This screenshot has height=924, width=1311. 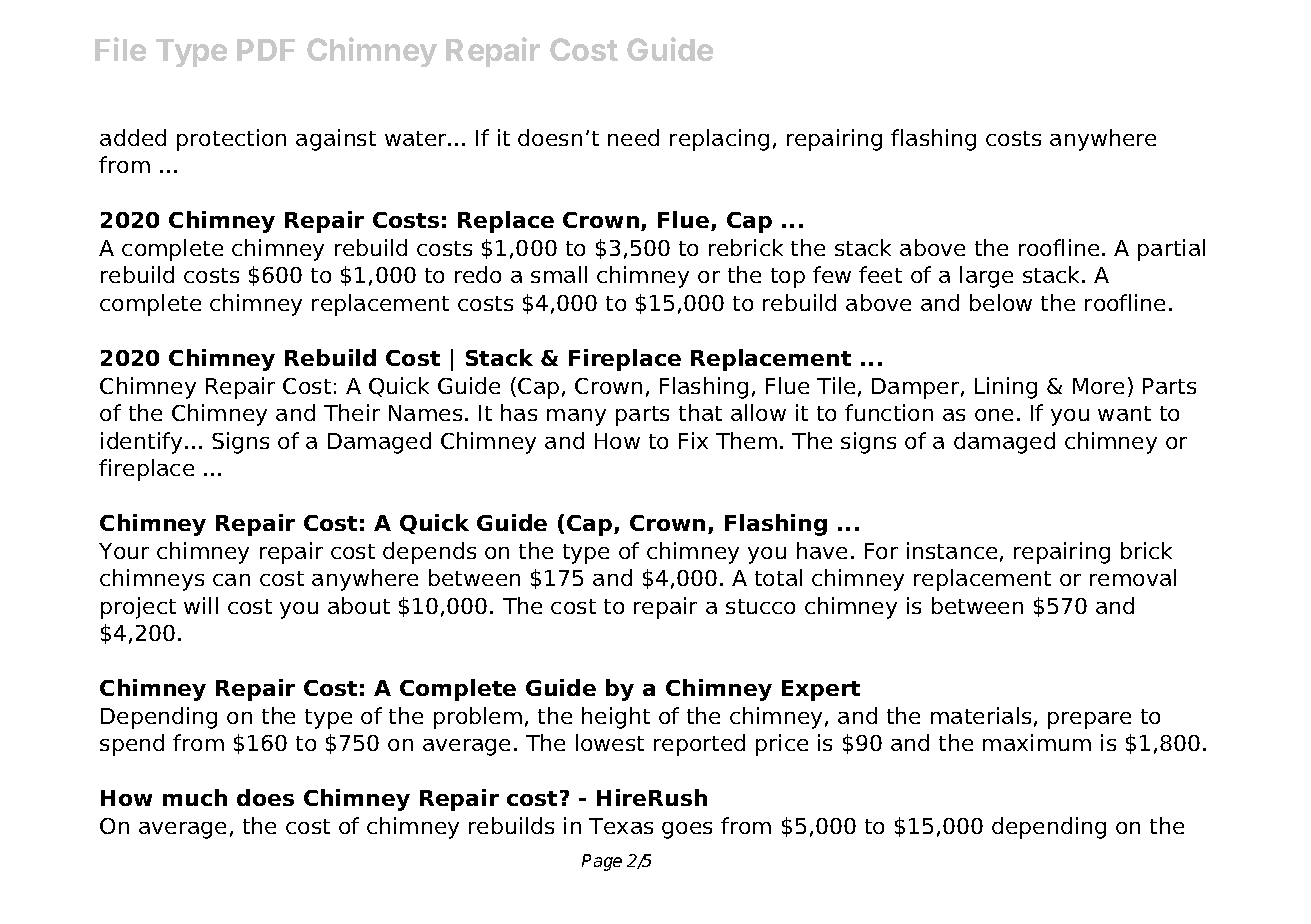 What do you see at coordinates (719, 140) in the screenshot?
I see `replacing` at bounding box center [719, 140].
